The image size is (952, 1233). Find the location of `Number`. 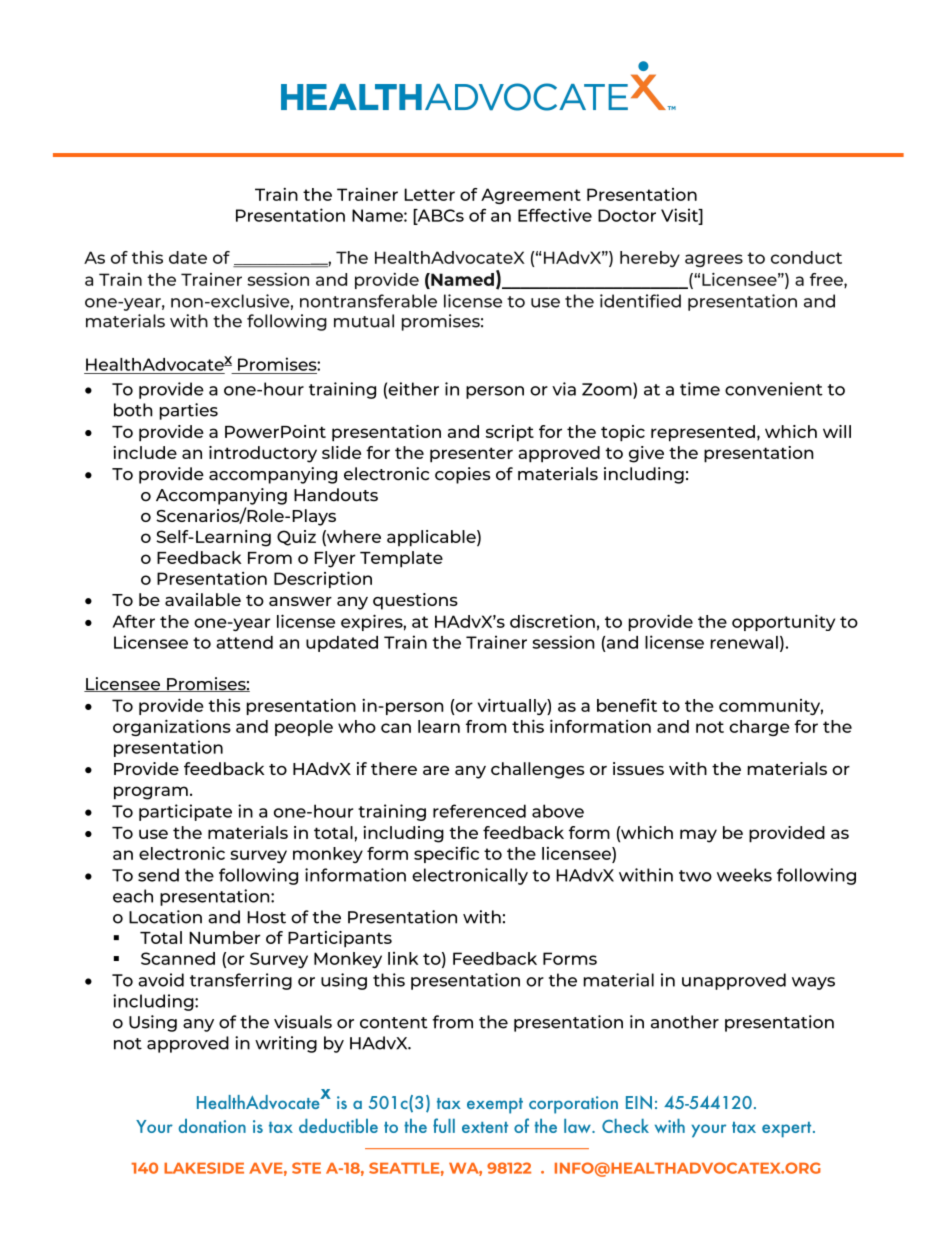

Number is located at coordinates (225, 937).
